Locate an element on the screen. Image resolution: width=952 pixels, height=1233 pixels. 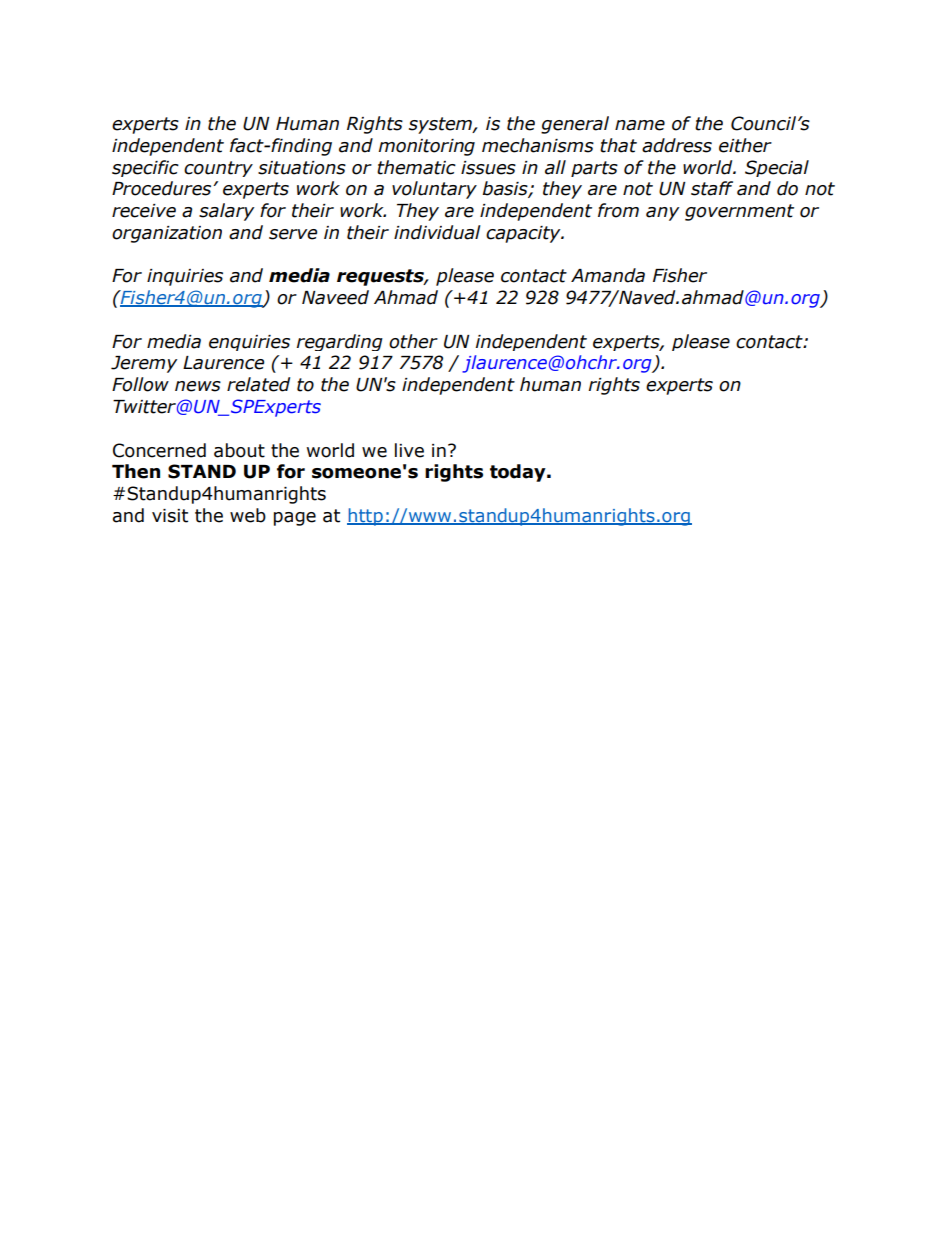
live is located at coordinates (409, 450).
